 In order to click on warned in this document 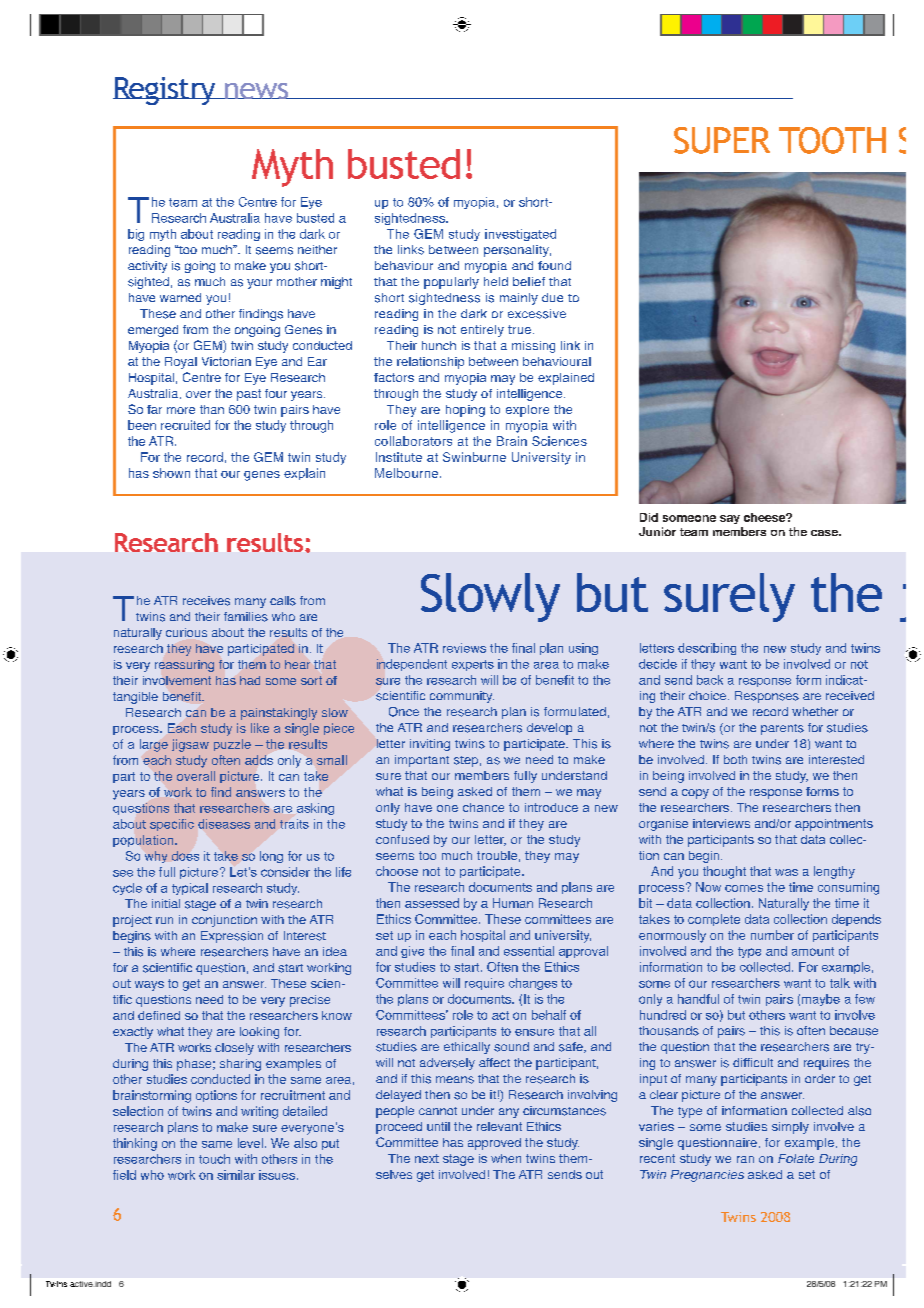, I will do `click(180, 297)`.
